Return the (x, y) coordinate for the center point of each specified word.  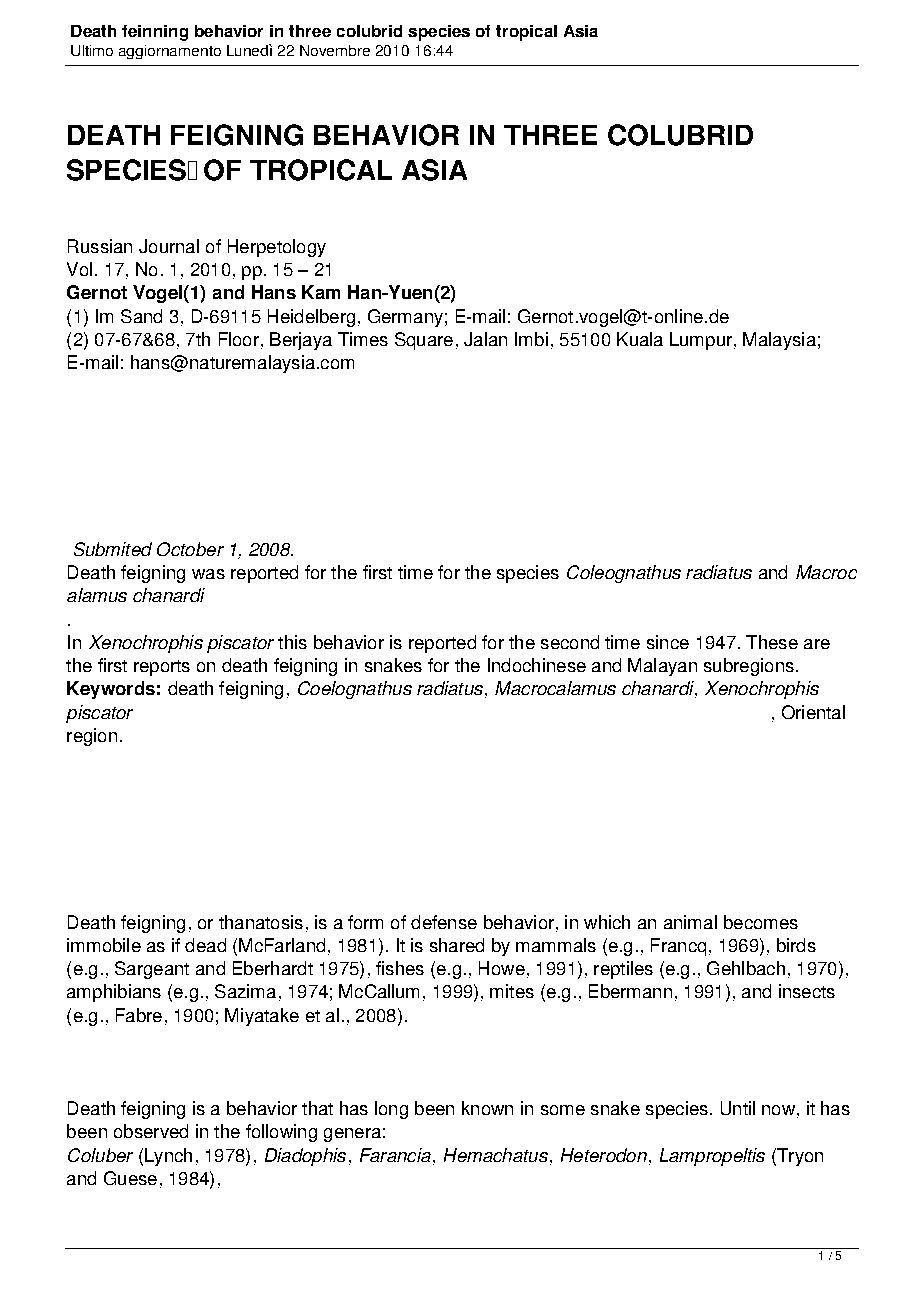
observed (151, 1131)
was (208, 574)
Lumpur (701, 341)
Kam (321, 292)
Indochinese (537, 665)
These (772, 642)
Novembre (335, 50)
